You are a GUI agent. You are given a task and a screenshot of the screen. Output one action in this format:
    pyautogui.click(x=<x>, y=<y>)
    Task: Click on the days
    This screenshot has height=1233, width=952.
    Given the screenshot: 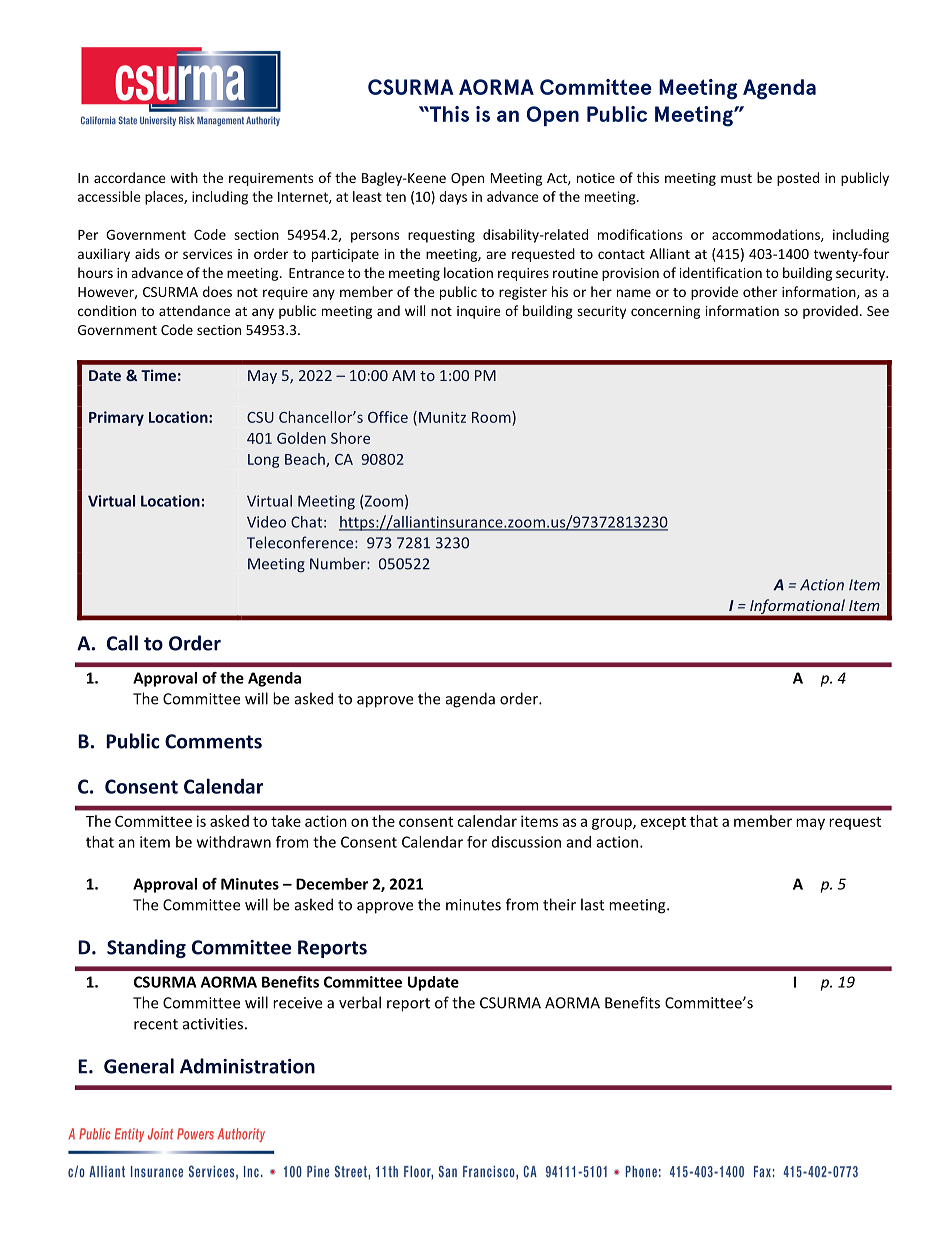 What is the action you would take?
    pyautogui.click(x=453, y=198)
